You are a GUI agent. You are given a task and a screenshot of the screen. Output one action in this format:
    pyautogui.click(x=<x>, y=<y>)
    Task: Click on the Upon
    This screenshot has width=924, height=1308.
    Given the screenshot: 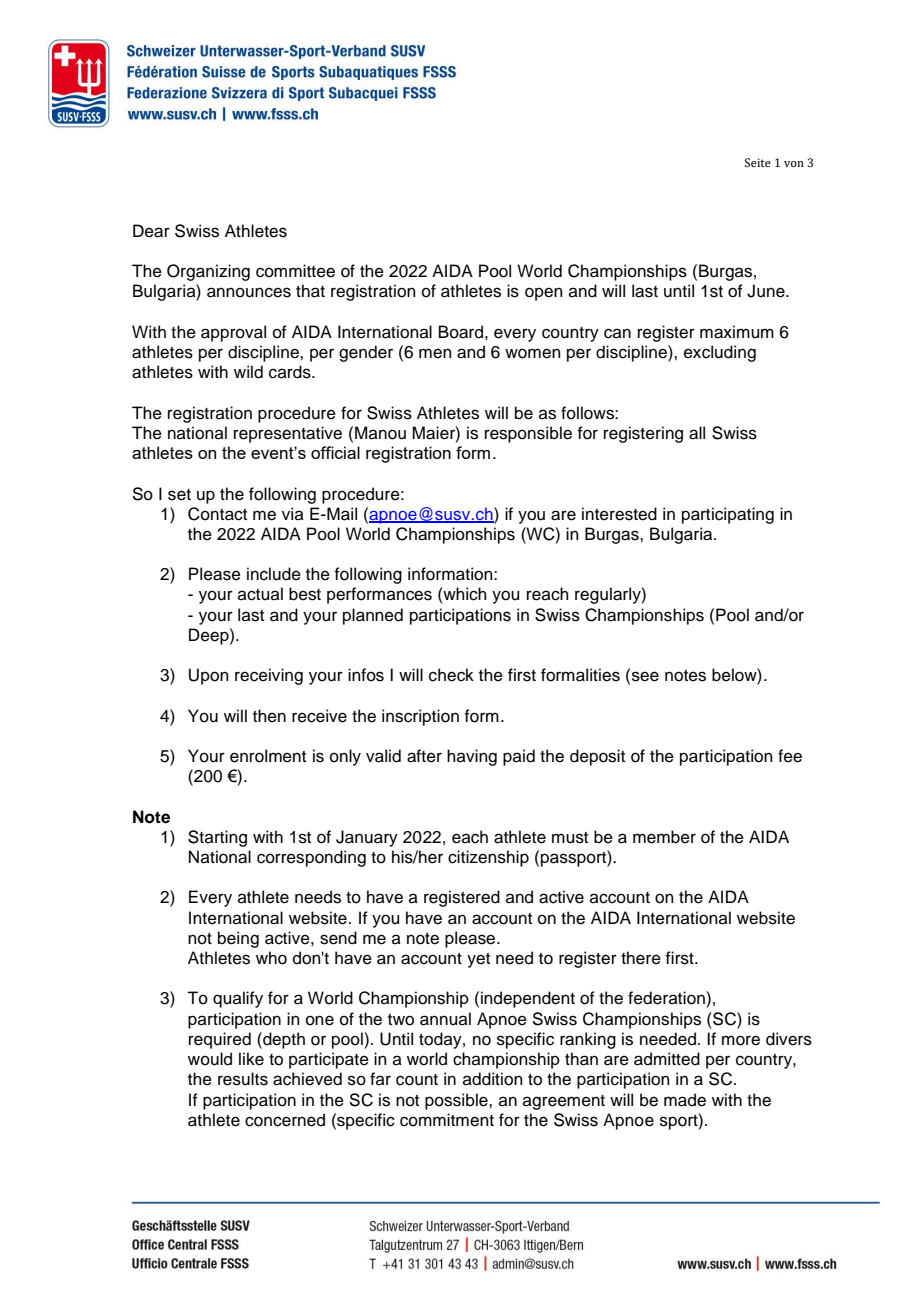 What is the action you would take?
    pyautogui.click(x=209, y=676)
